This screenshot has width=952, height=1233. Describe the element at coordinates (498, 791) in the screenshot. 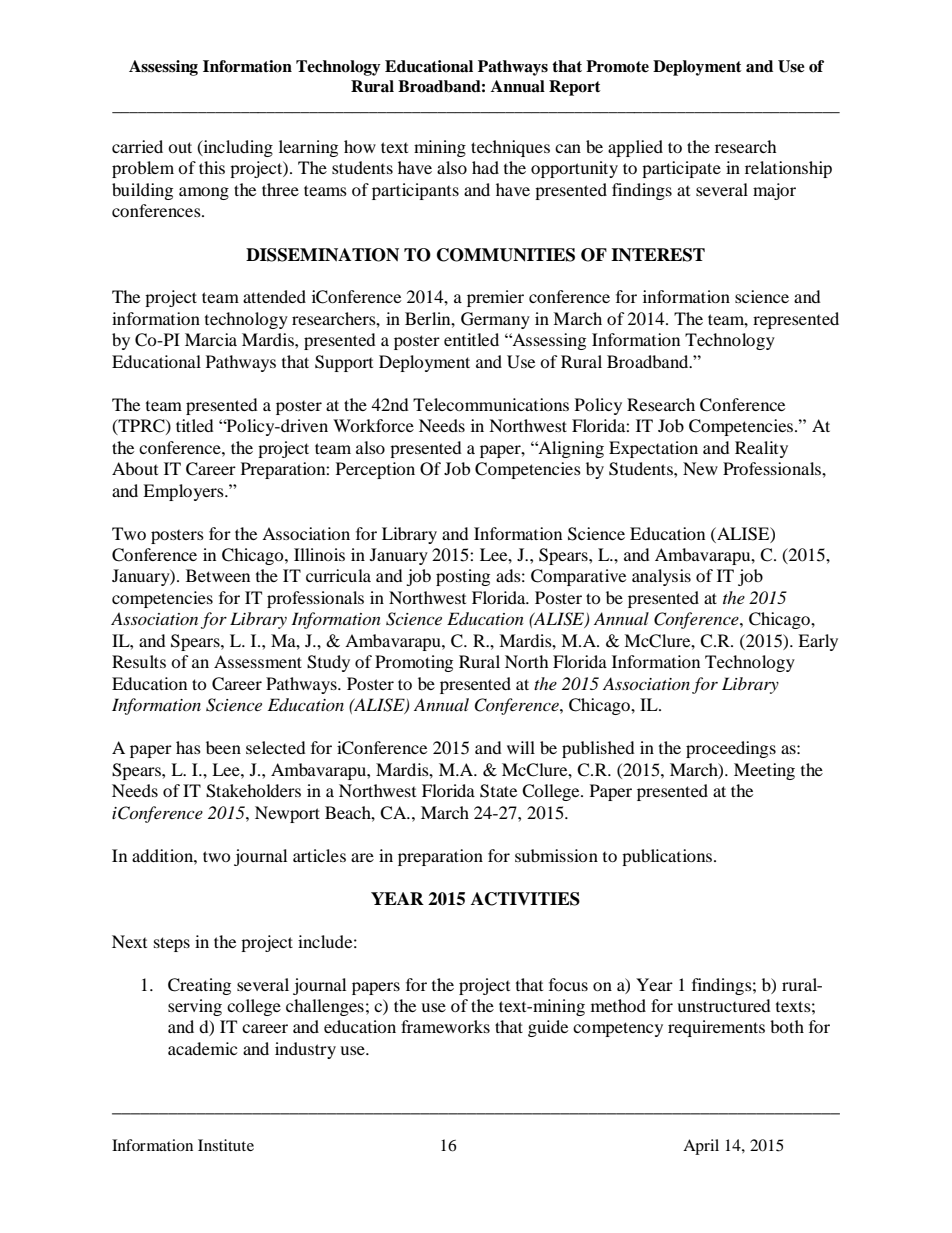

I see `State` at that location.
